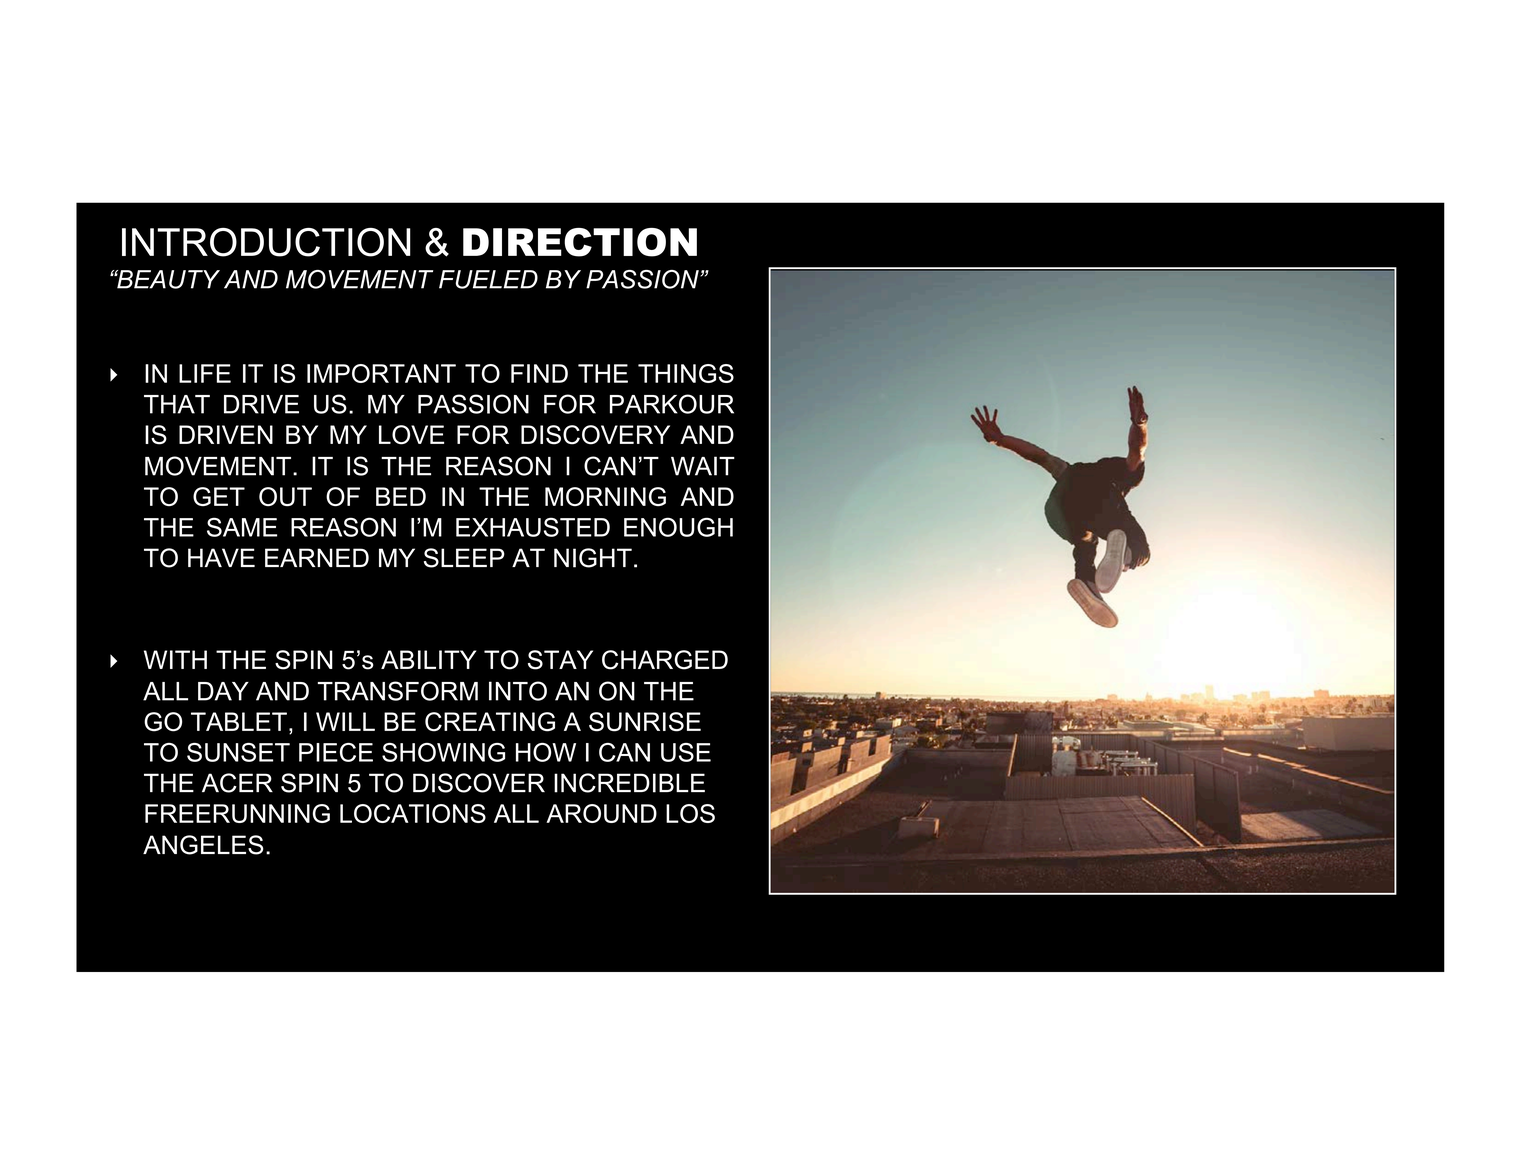 This screenshot has width=1521, height=1175. What do you see at coordinates (580, 242) in the screenshot?
I see `DIRECTION` at bounding box center [580, 242].
